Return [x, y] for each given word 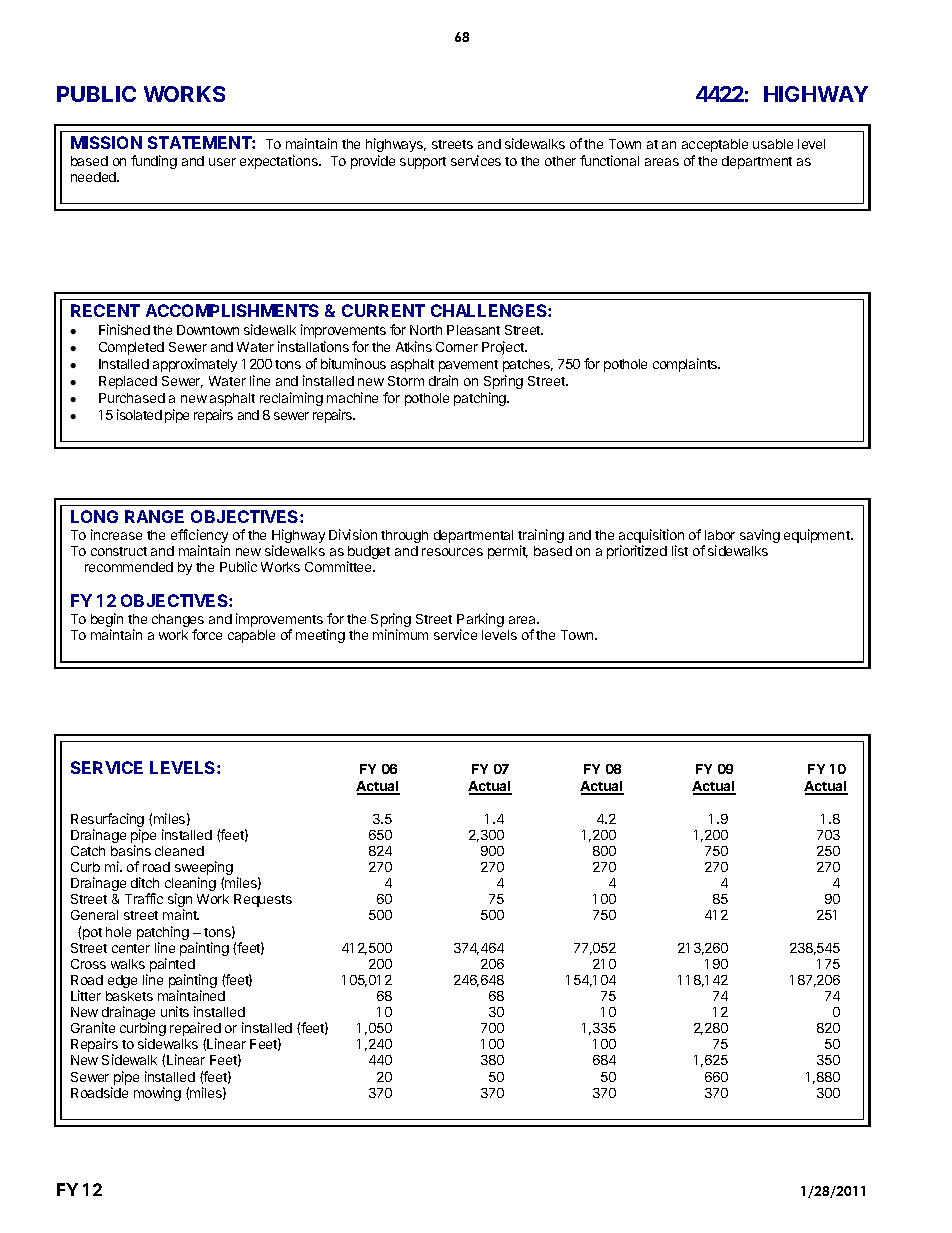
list [680, 550]
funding [154, 162]
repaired [195, 1030]
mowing [157, 1094]
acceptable [715, 145]
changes [178, 622]
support [423, 163]
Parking [480, 621]
